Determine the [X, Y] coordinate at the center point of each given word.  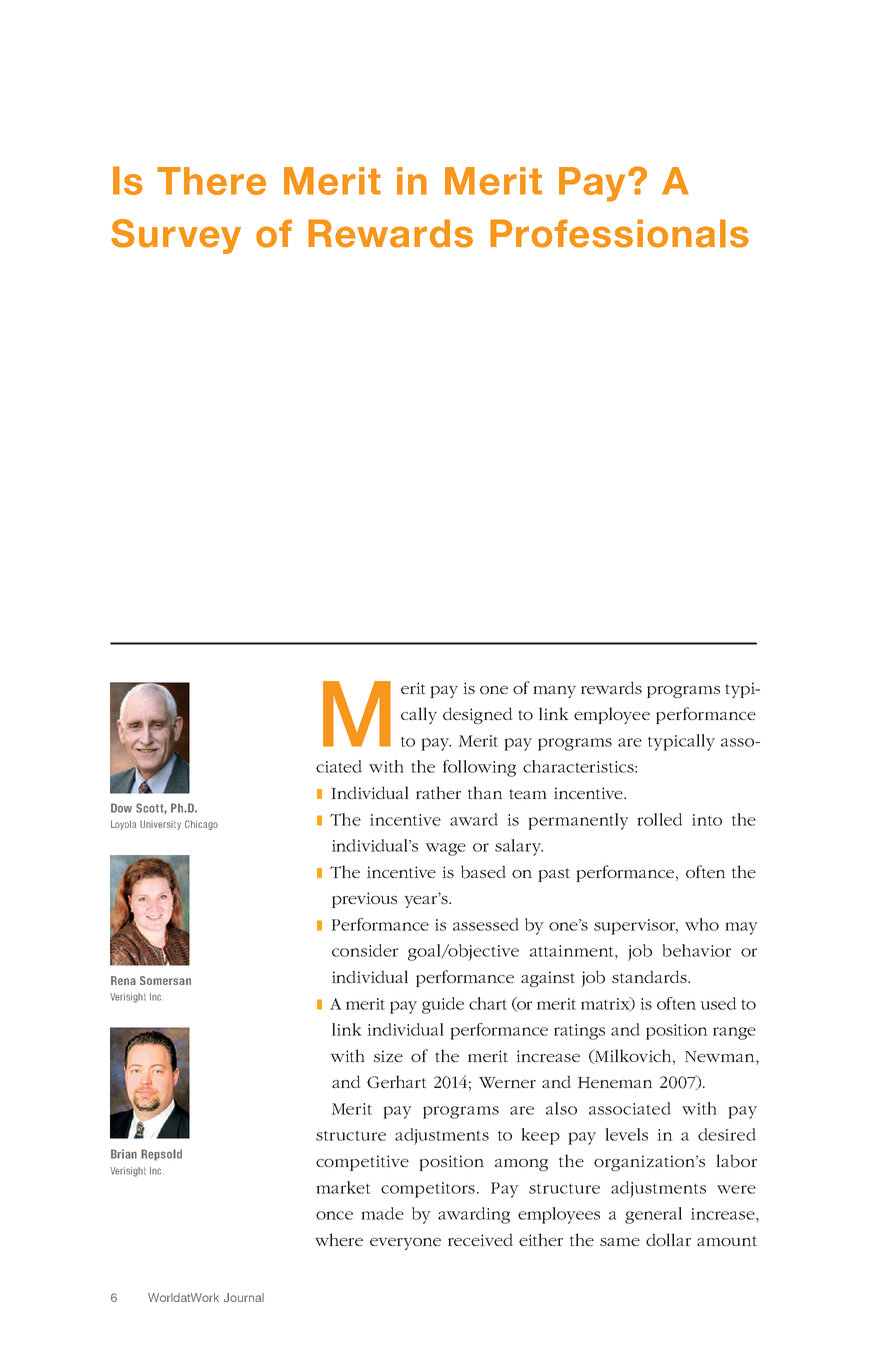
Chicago [201, 825]
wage [445, 849]
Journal [244, 1297]
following [479, 768]
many [554, 692]
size [388, 1056]
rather [438, 792]
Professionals [619, 233]
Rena [123, 980]
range [734, 1033]
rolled [659, 819]
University [160, 825]
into [707, 820]
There [211, 181]
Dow [121, 808]
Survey [176, 236]
